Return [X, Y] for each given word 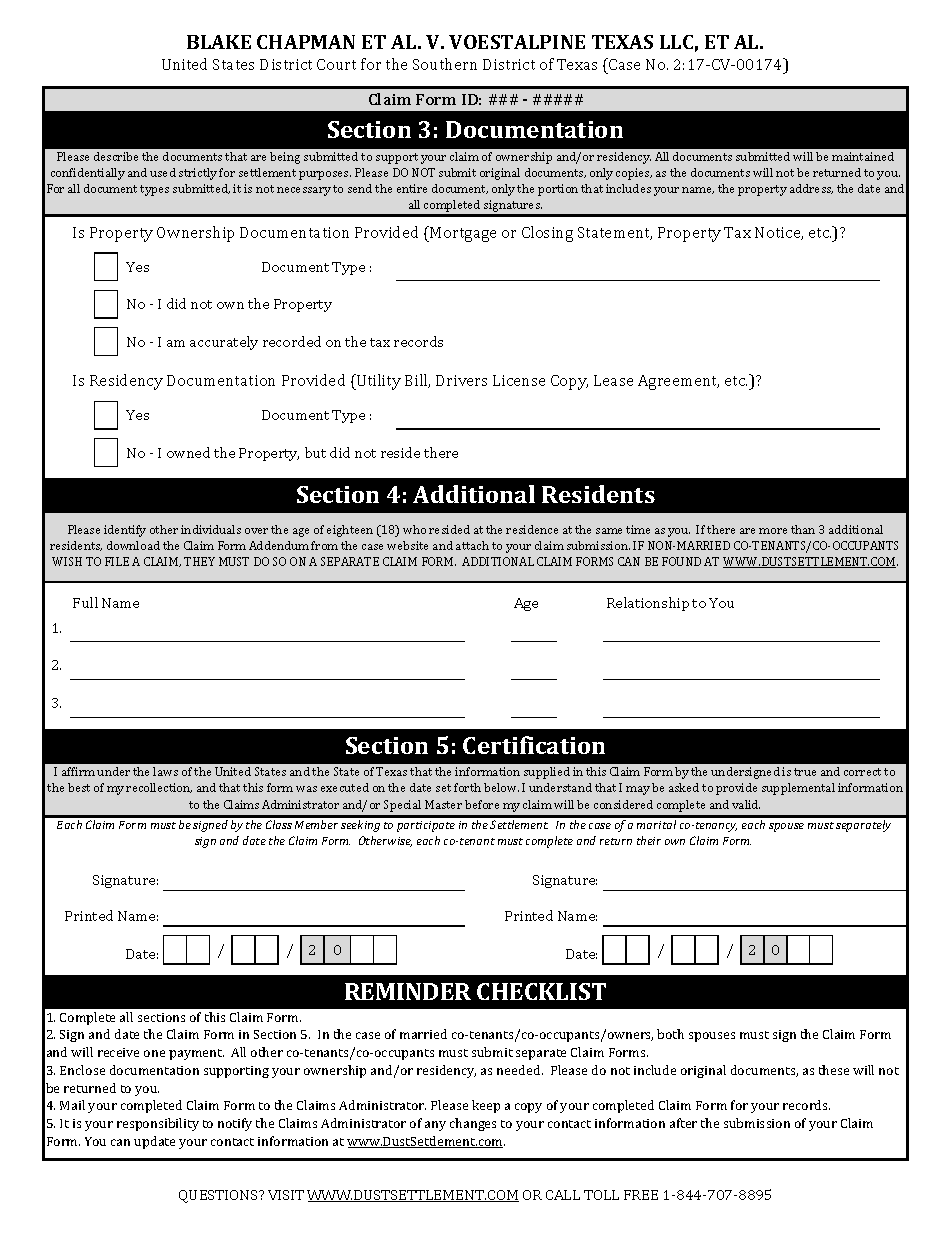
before [482, 804]
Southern [445, 64]
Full [85, 602]
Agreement [678, 382]
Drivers [461, 380]
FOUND [681, 561]
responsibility [158, 1124]
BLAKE [219, 42]
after [683, 1123]
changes [473, 1124]
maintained [863, 156]
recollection [159, 788]
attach [472, 545]
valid [746, 804]
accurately [224, 343]
